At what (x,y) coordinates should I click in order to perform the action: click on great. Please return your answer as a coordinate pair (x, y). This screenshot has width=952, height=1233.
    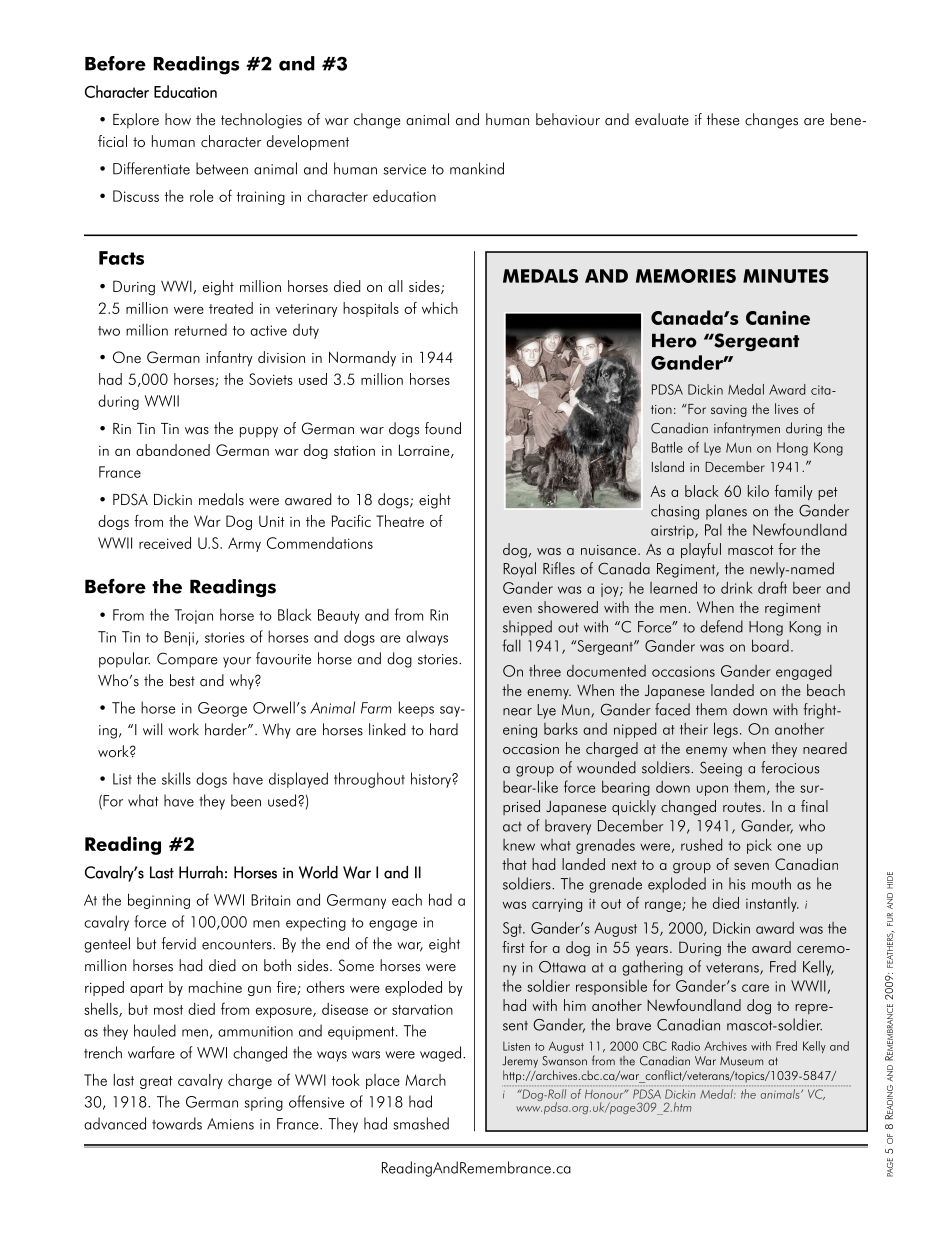
    Looking at the image, I should click on (156, 1082).
